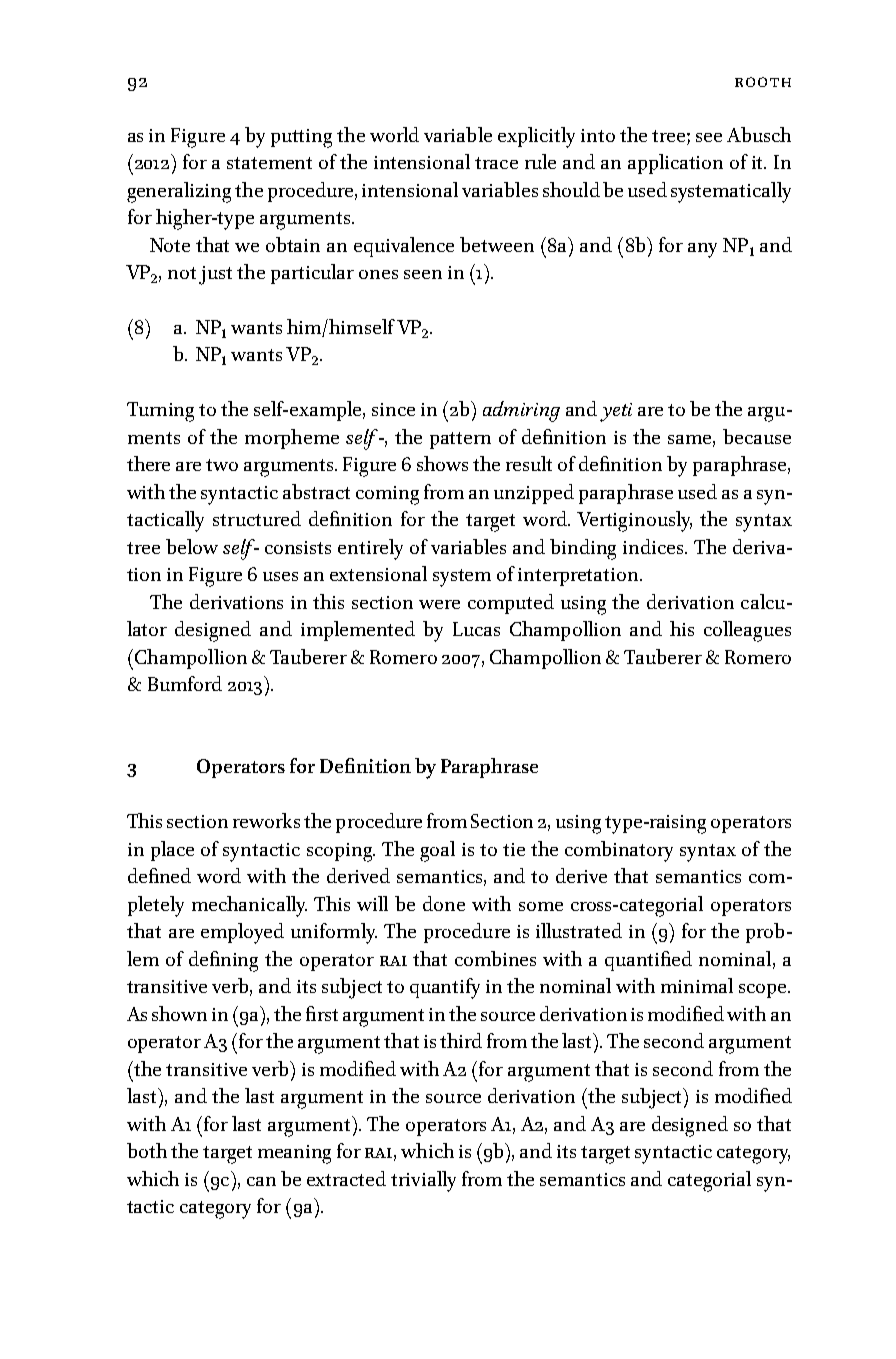 This screenshot has height=1359, width=896. What do you see at coordinates (437, 851) in the screenshot?
I see `goal` at bounding box center [437, 851].
